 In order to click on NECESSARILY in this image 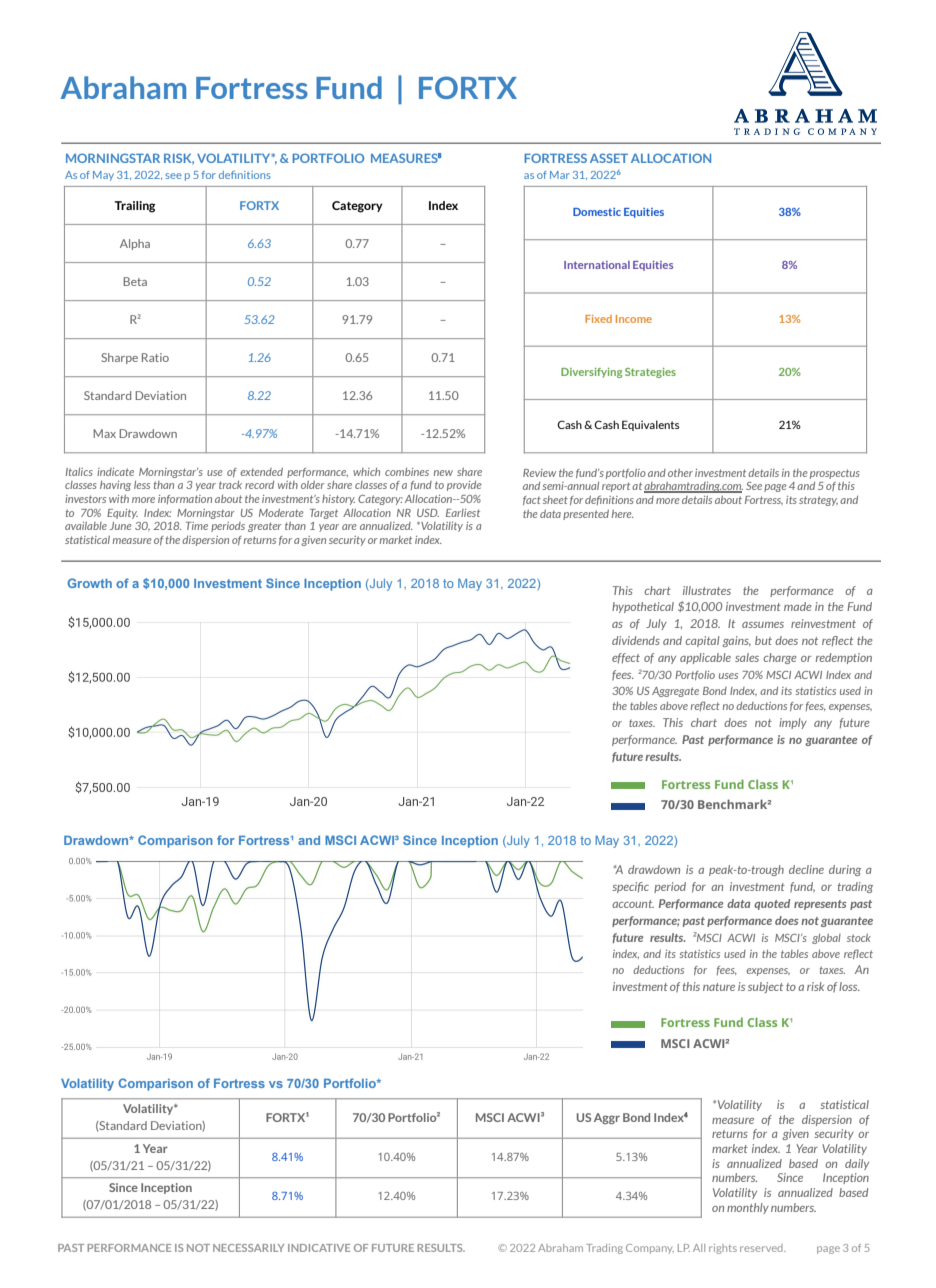, I will do `click(248, 1248)`.
